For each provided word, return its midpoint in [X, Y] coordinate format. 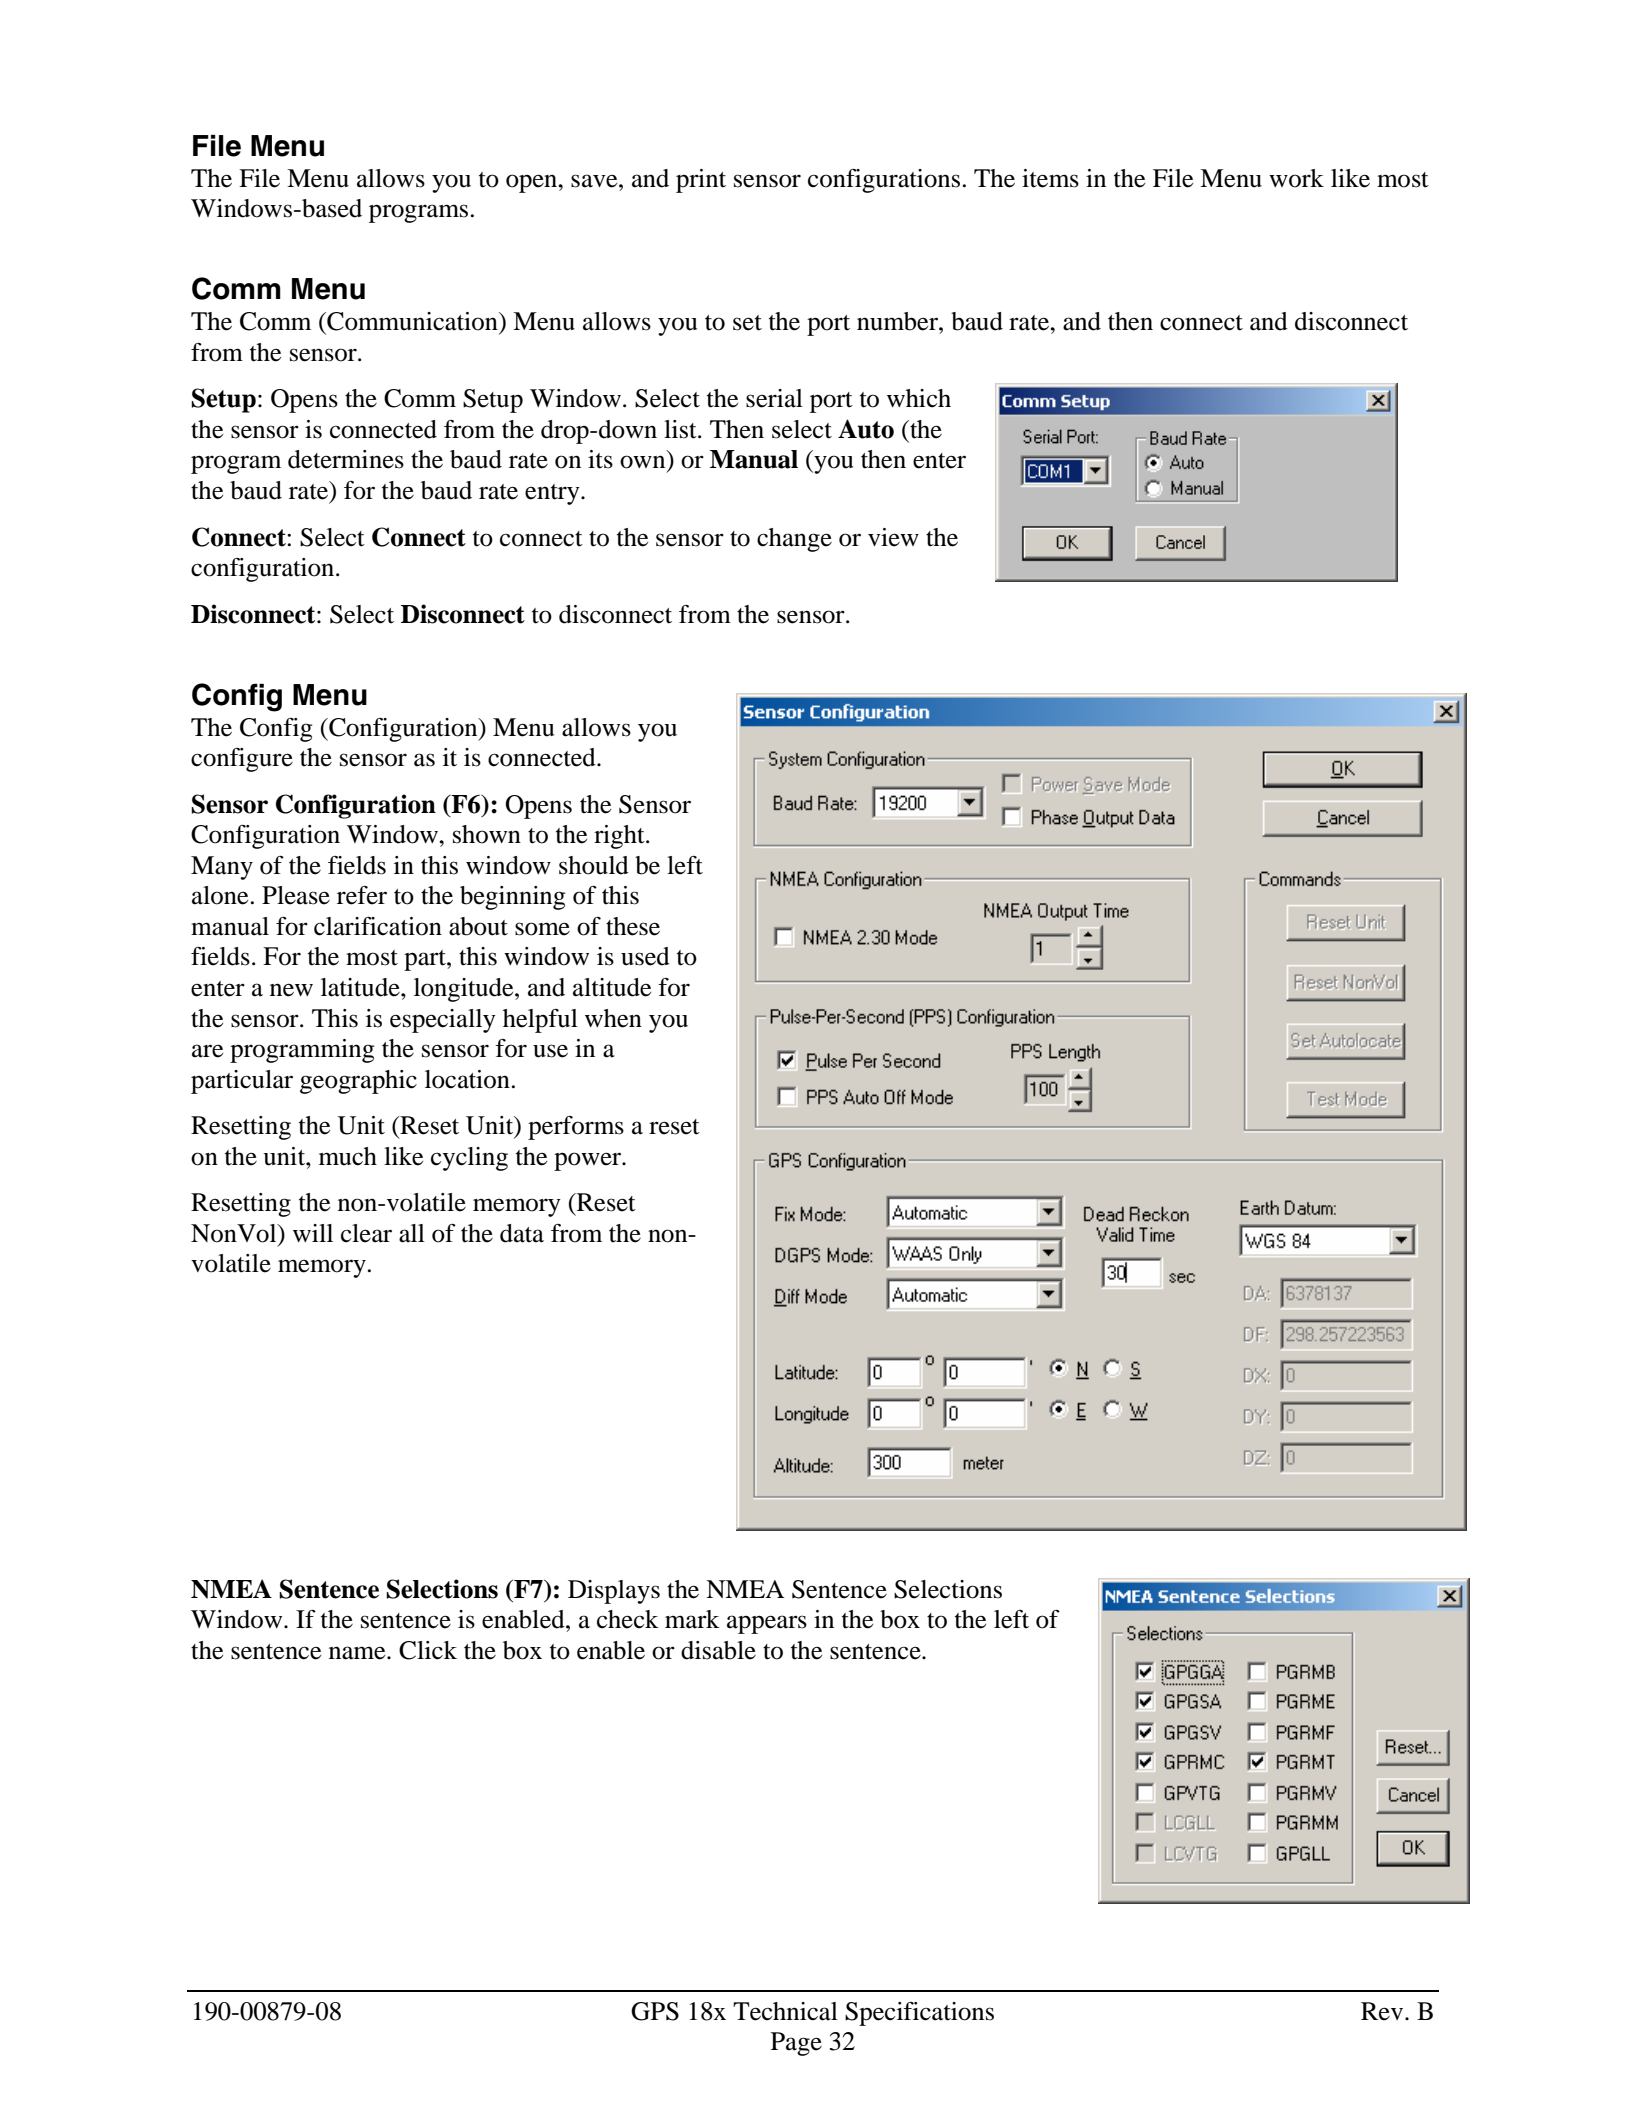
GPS [655, 2011]
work [1296, 178]
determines [346, 459]
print [701, 181]
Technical [785, 2011]
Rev [1383, 2011]
